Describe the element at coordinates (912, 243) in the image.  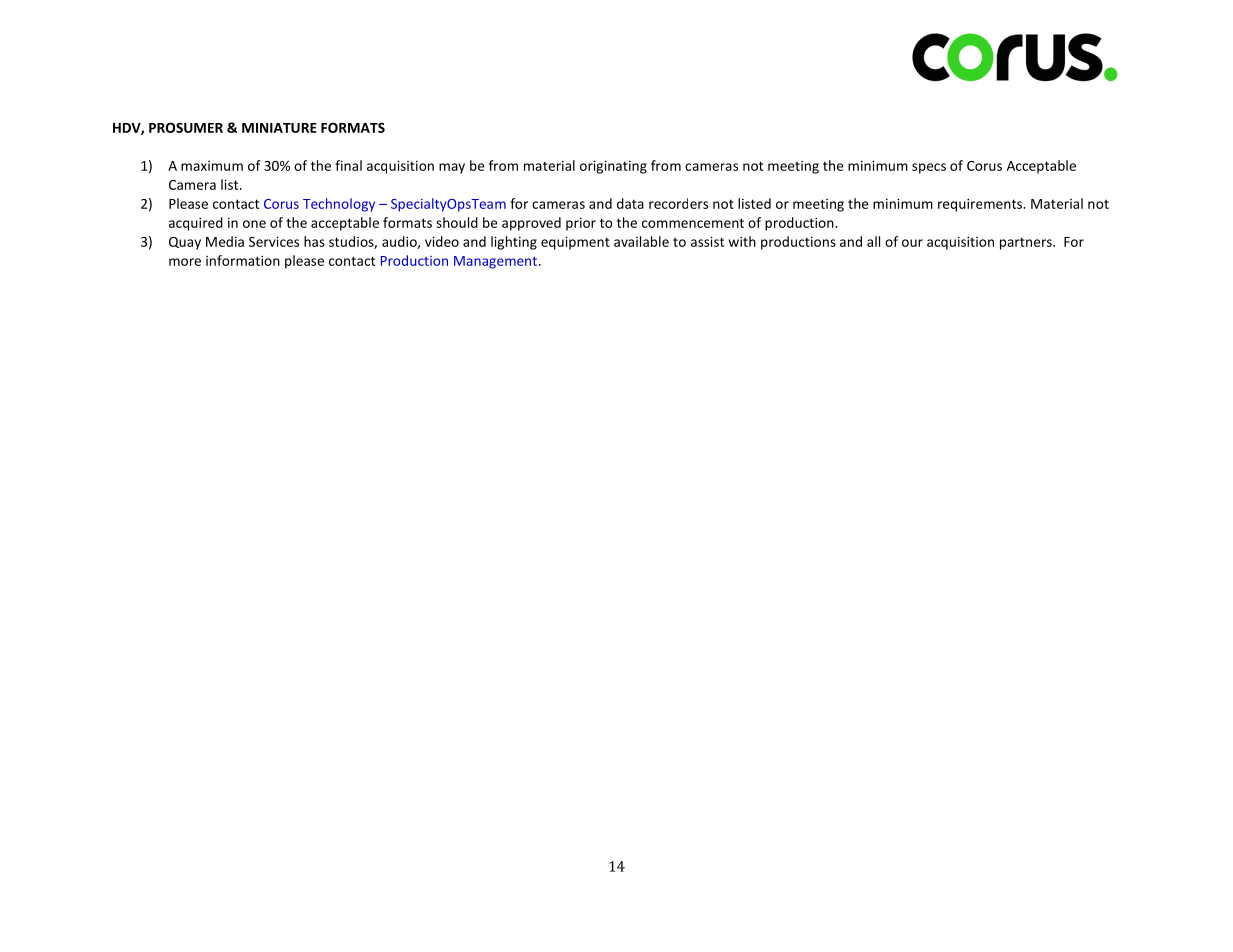
I see `our` at that location.
